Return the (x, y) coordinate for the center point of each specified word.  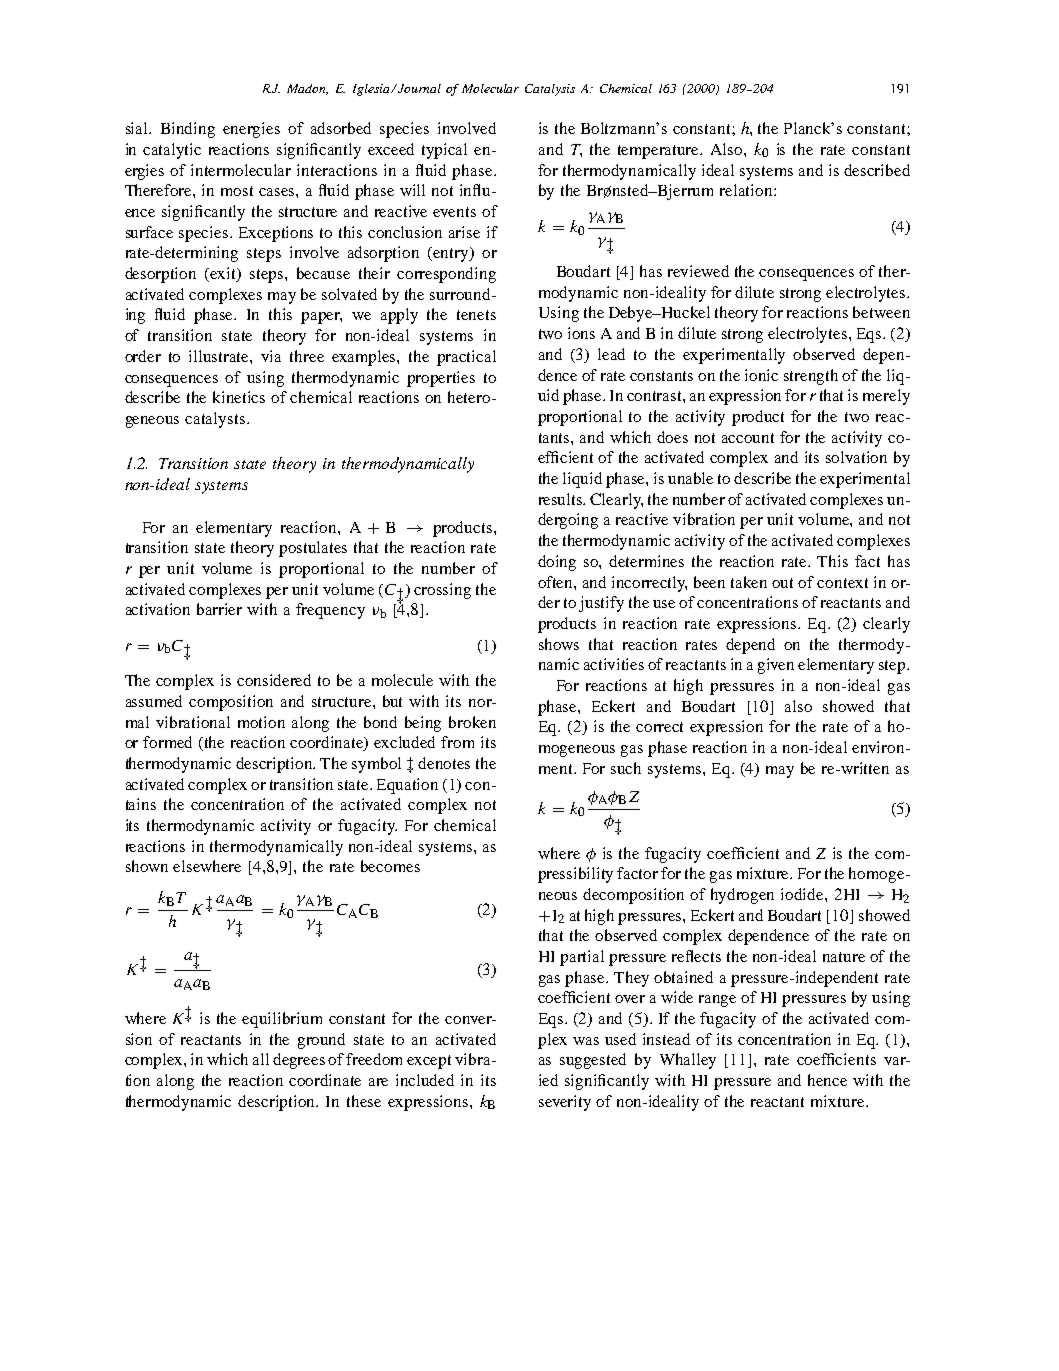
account (748, 438)
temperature (660, 152)
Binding (188, 130)
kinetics (239, 397)
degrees (299, 1061)
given (776, 666)
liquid (582, 480)
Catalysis (550, 90)
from (457, 742)
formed (167, 742)
